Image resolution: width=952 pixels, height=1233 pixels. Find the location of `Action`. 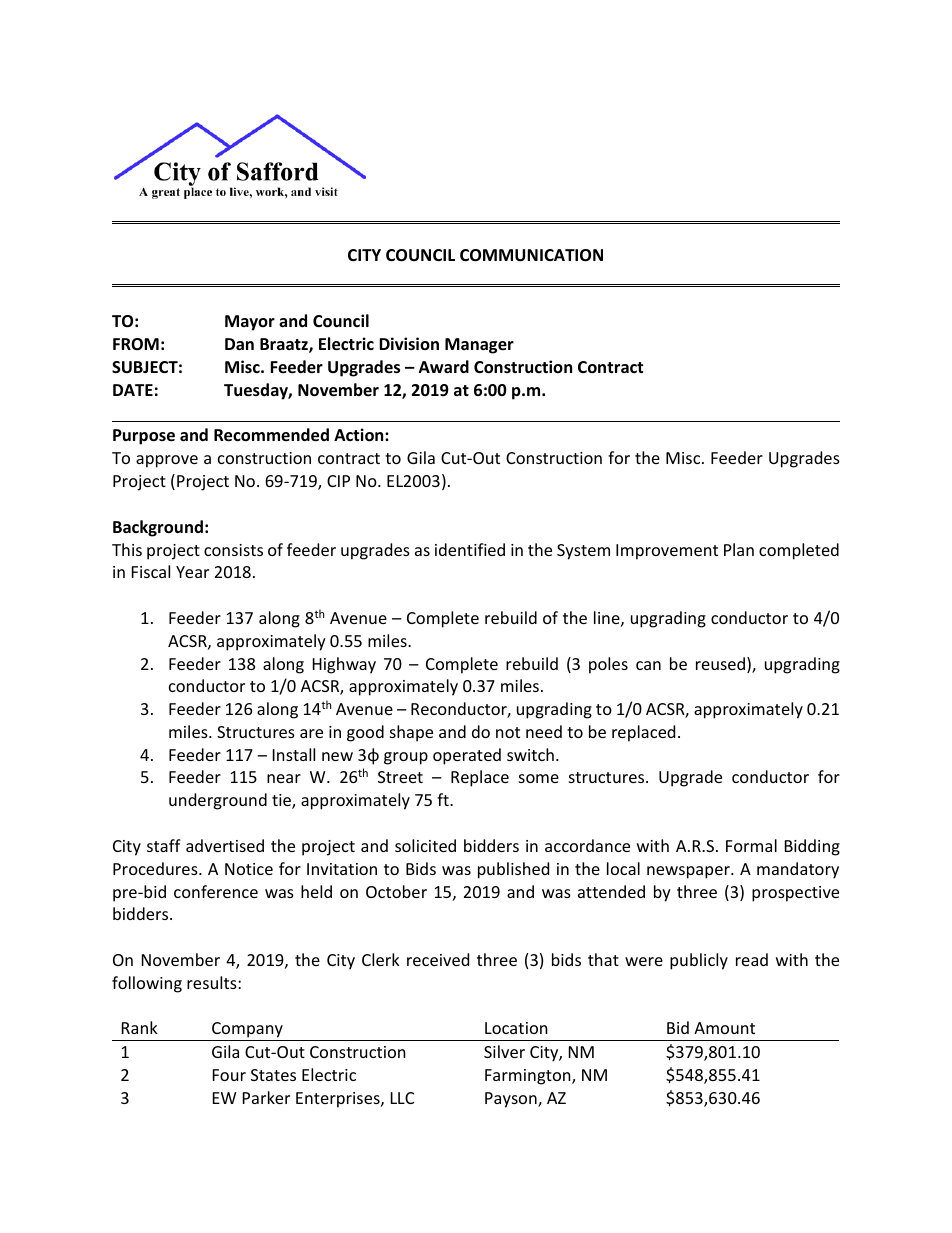

Action is located at coordinates (360, 435).
